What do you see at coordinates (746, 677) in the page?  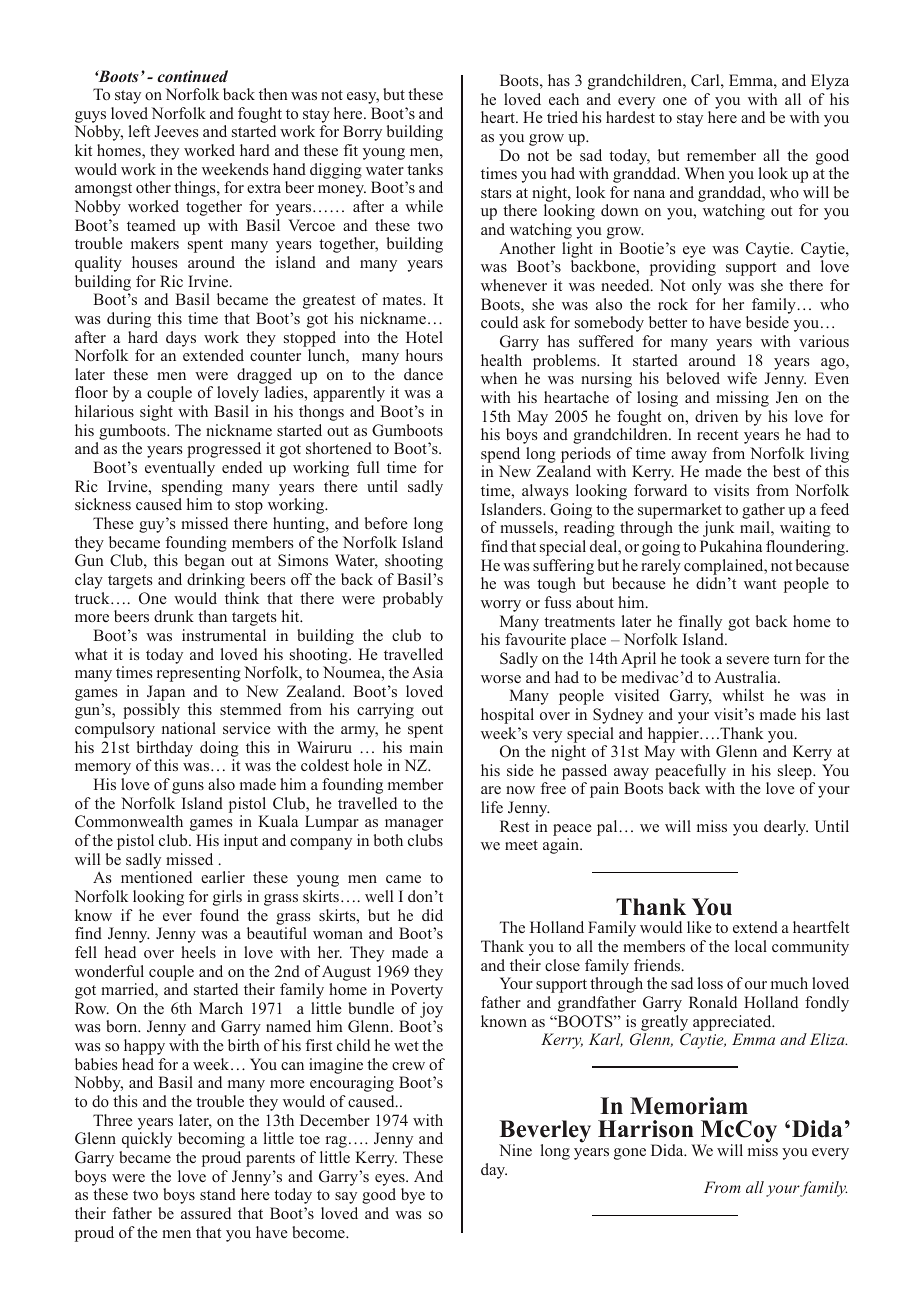 I see `Australia` at bounding box center [746, 677].
